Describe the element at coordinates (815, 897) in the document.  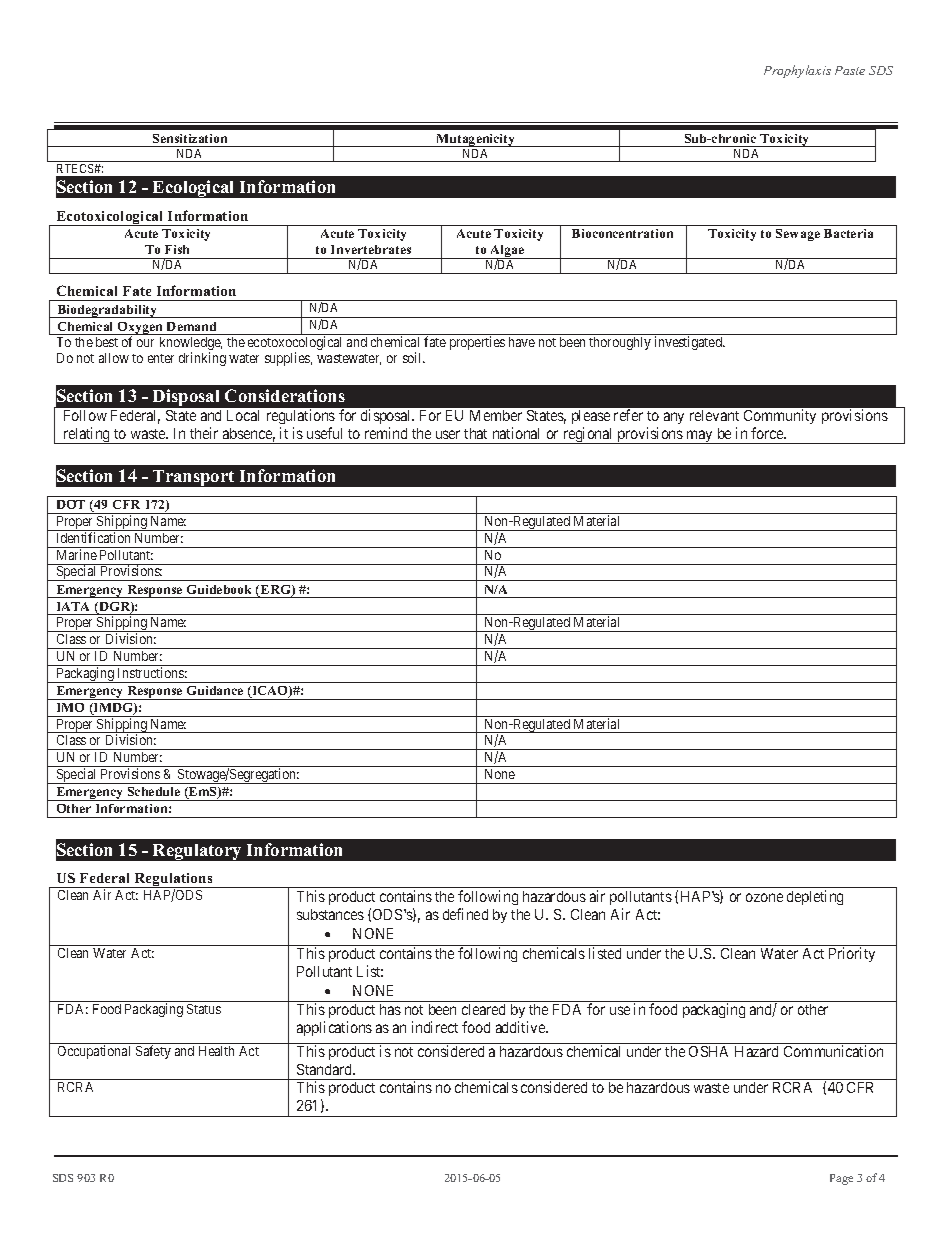
I see `depleting` at that location.
